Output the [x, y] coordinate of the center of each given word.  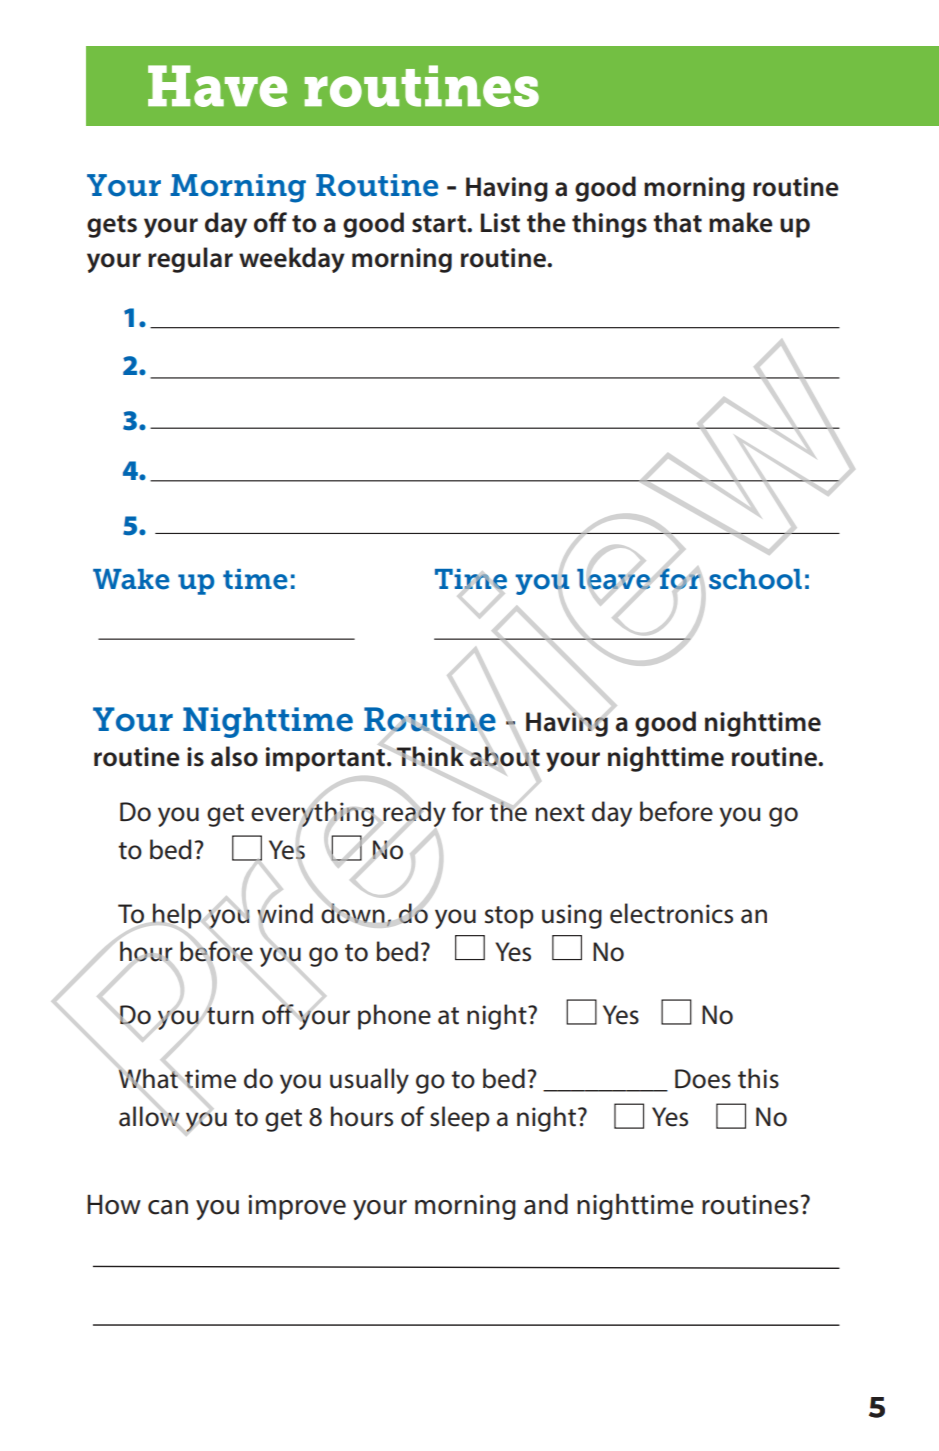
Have [217, 86]
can [168, 1207]
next [560, 813]
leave [614, 579]
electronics [671, 913]
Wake [131, 579]
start [440, 224]
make [741, 222]
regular [190, 260]
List [500, 223]
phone [394, 1017]
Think [430, 756]
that [677, 222]
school [755, 579]
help [177, 916]
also [234, 756]
